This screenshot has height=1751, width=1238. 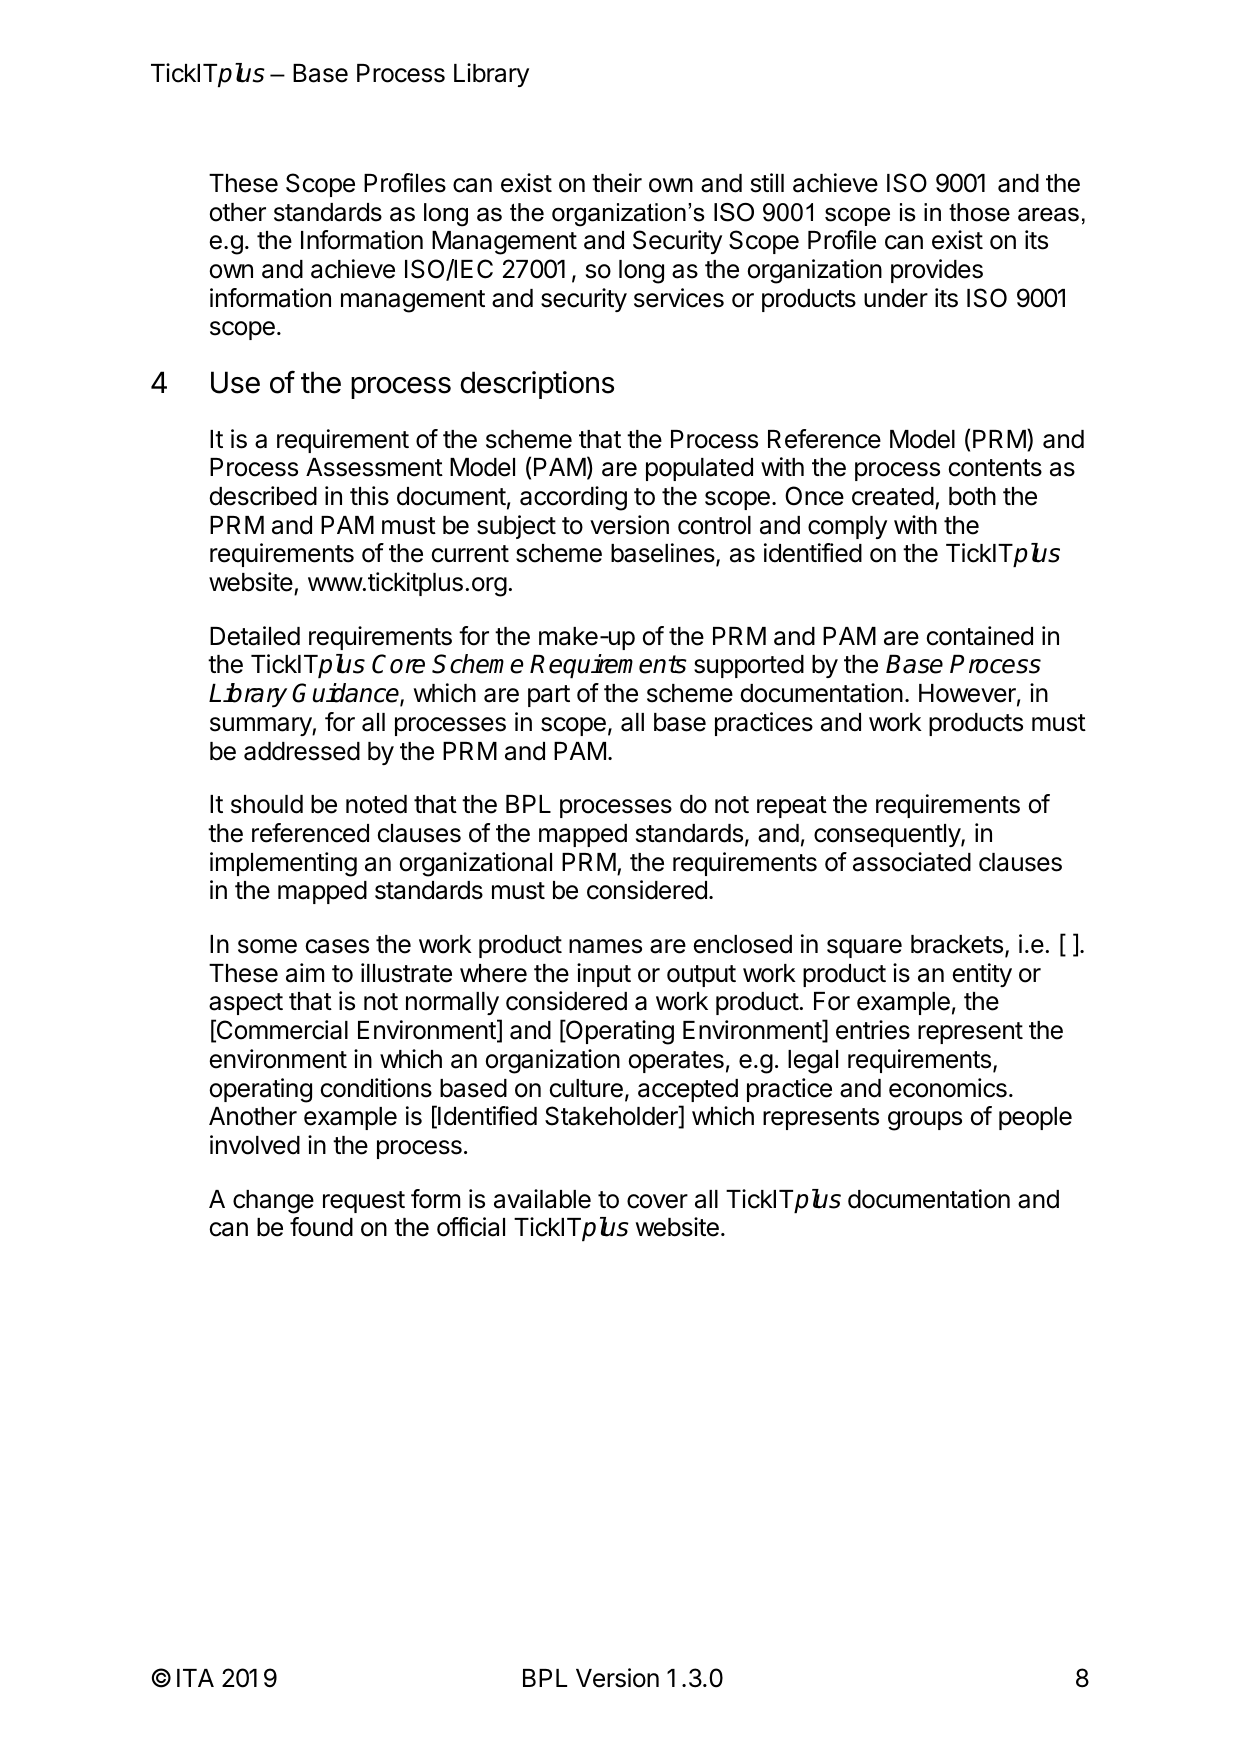 What do you see at coordinates (979, 212) in the screenshot?
I see `those` at bounding box center [979, 212].
